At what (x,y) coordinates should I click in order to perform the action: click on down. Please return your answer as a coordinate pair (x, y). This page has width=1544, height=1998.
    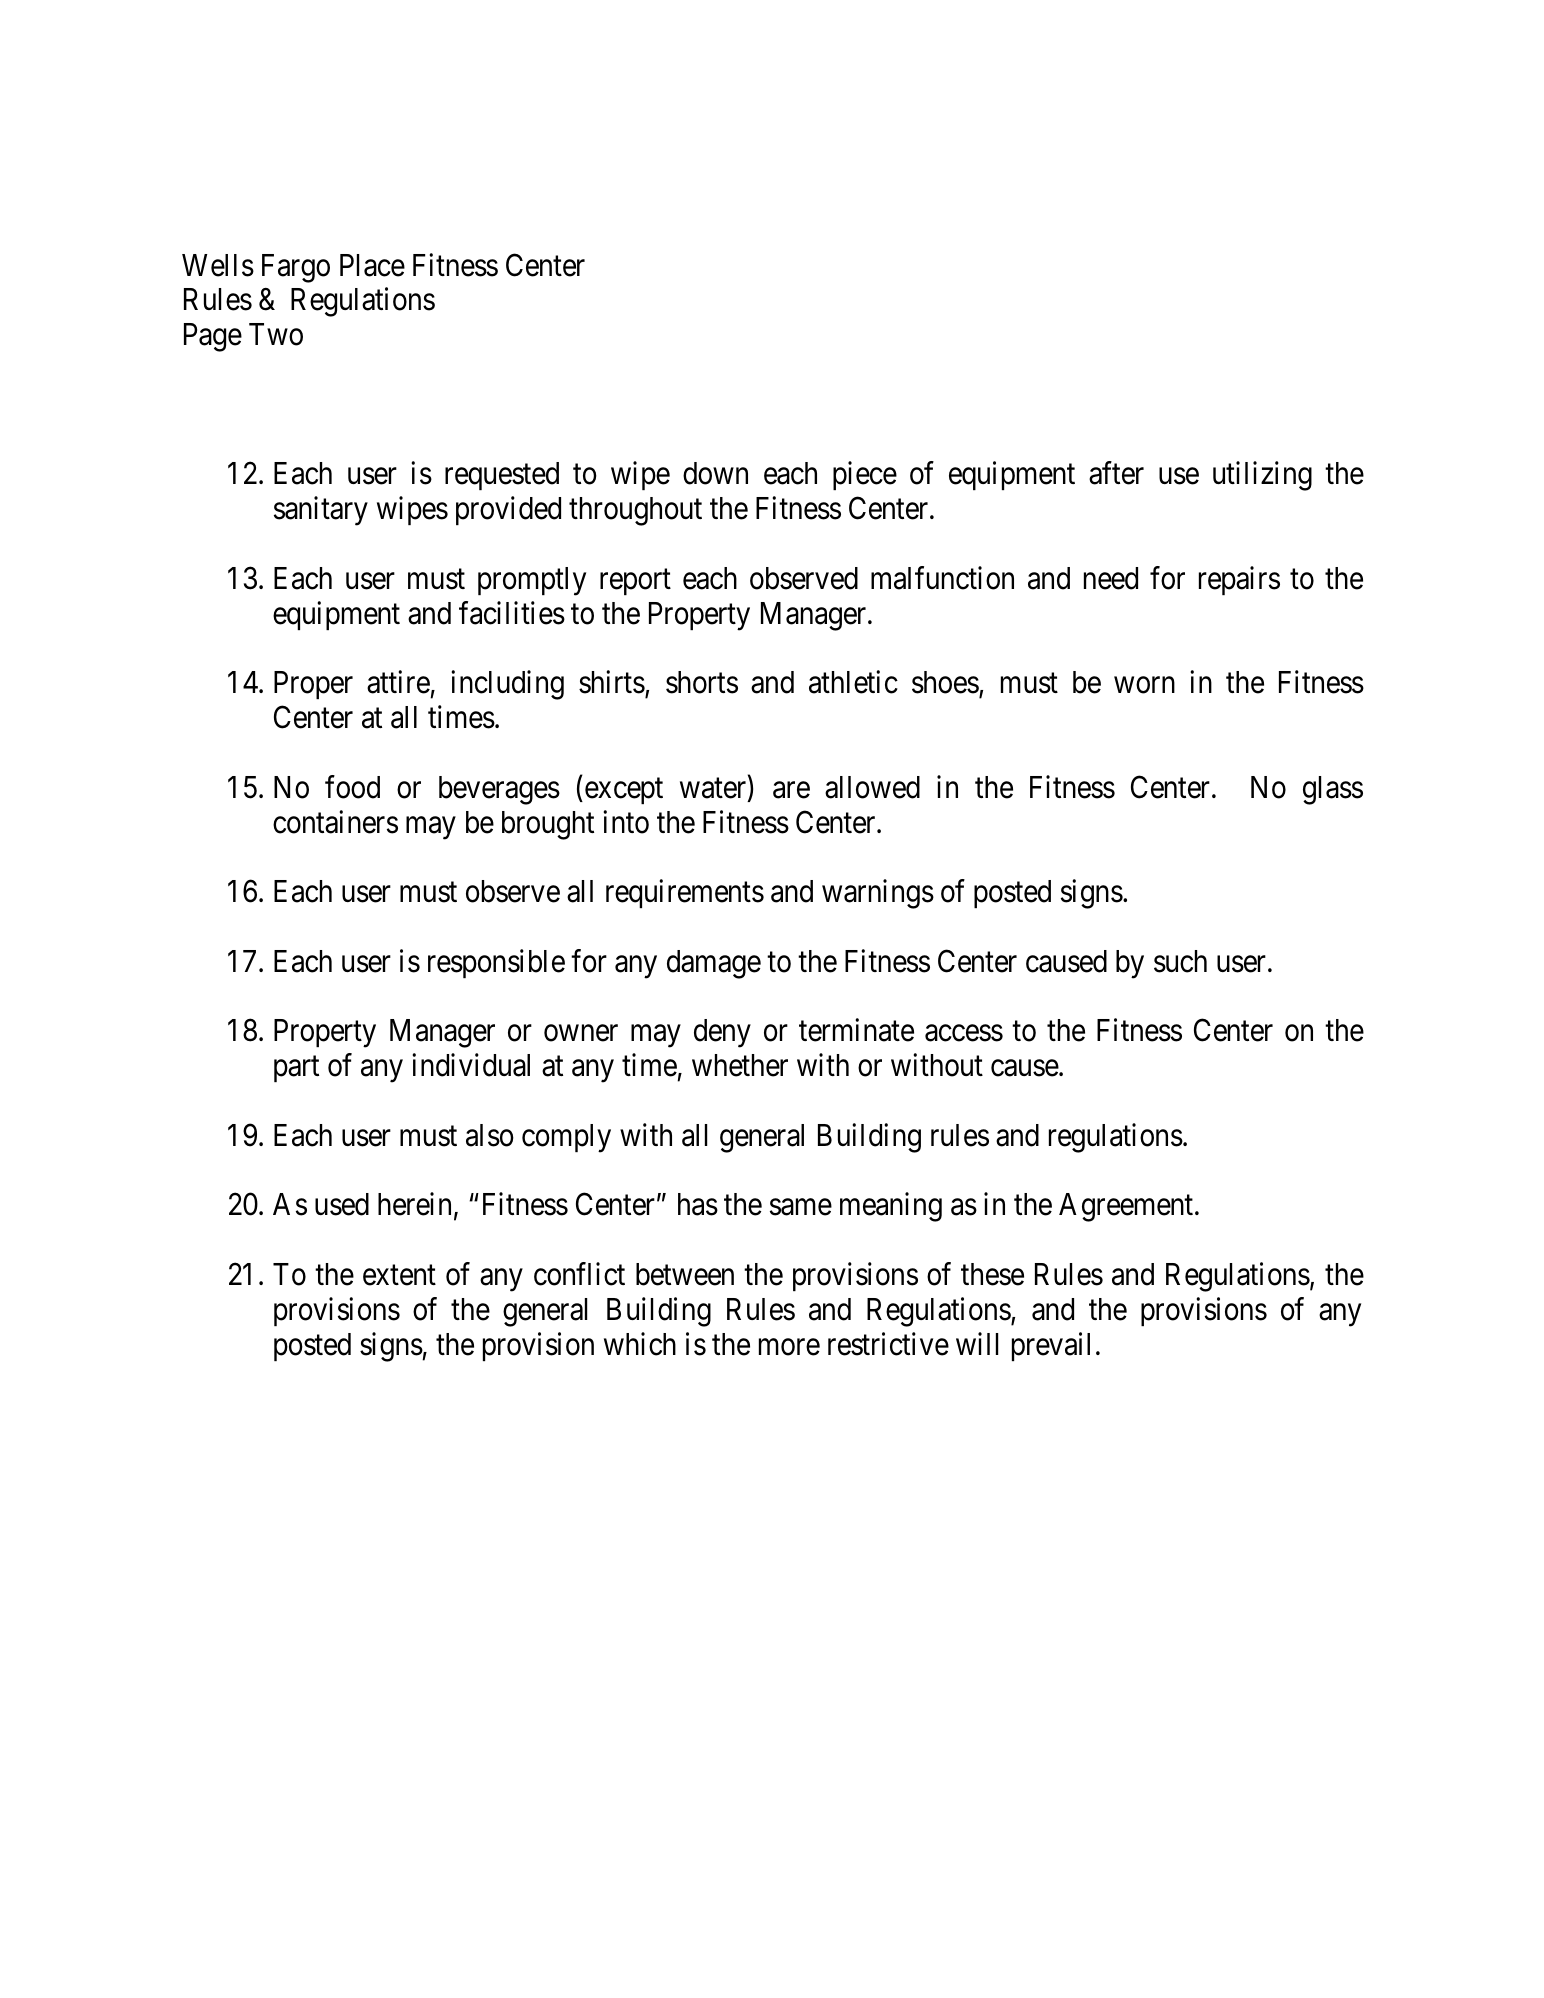
    Looking at the image, I should click on (715, 473).
